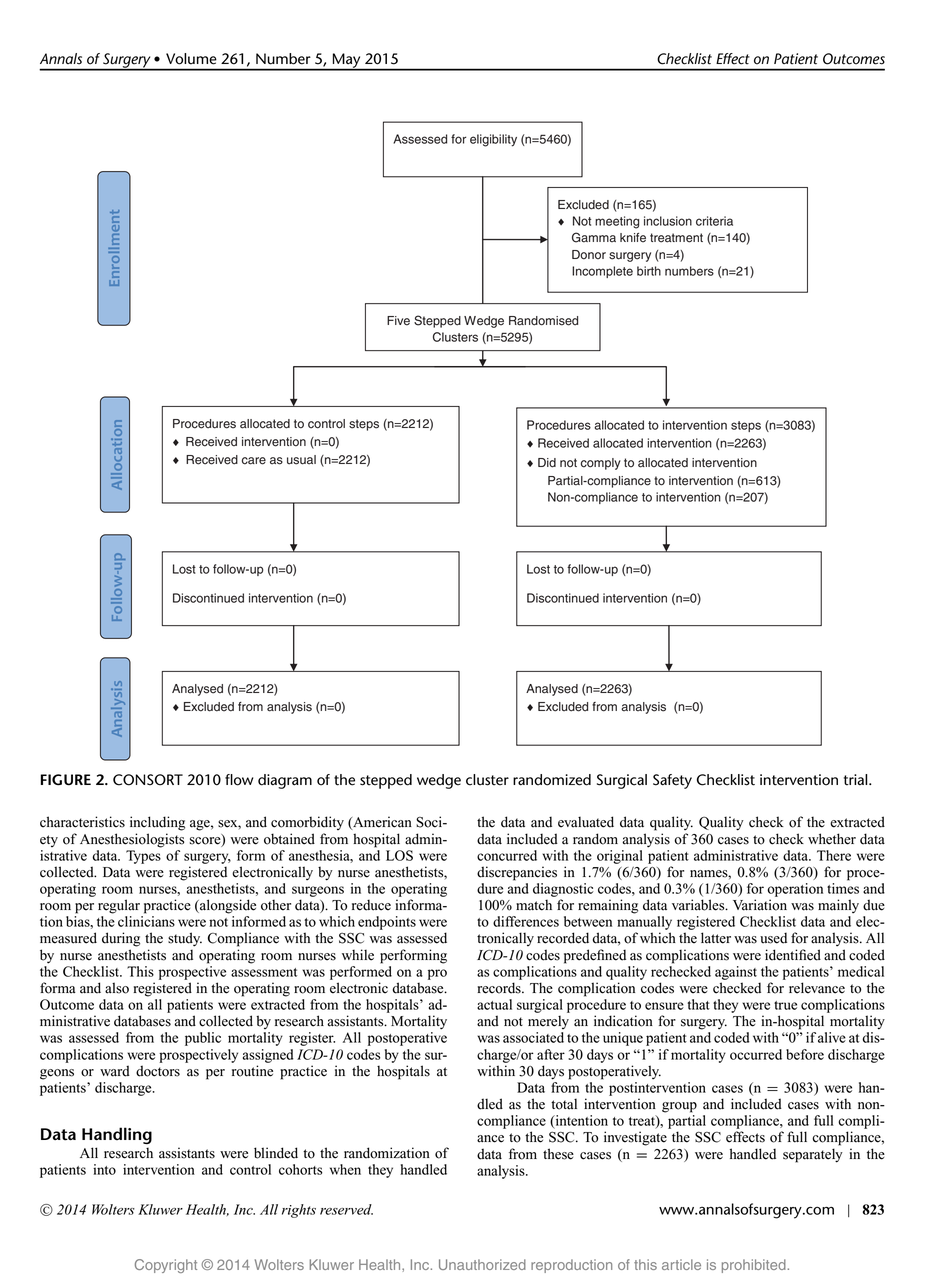 This screenshot has height=1288, width=928. I want to click on Copyright, so click(166, 1266).
